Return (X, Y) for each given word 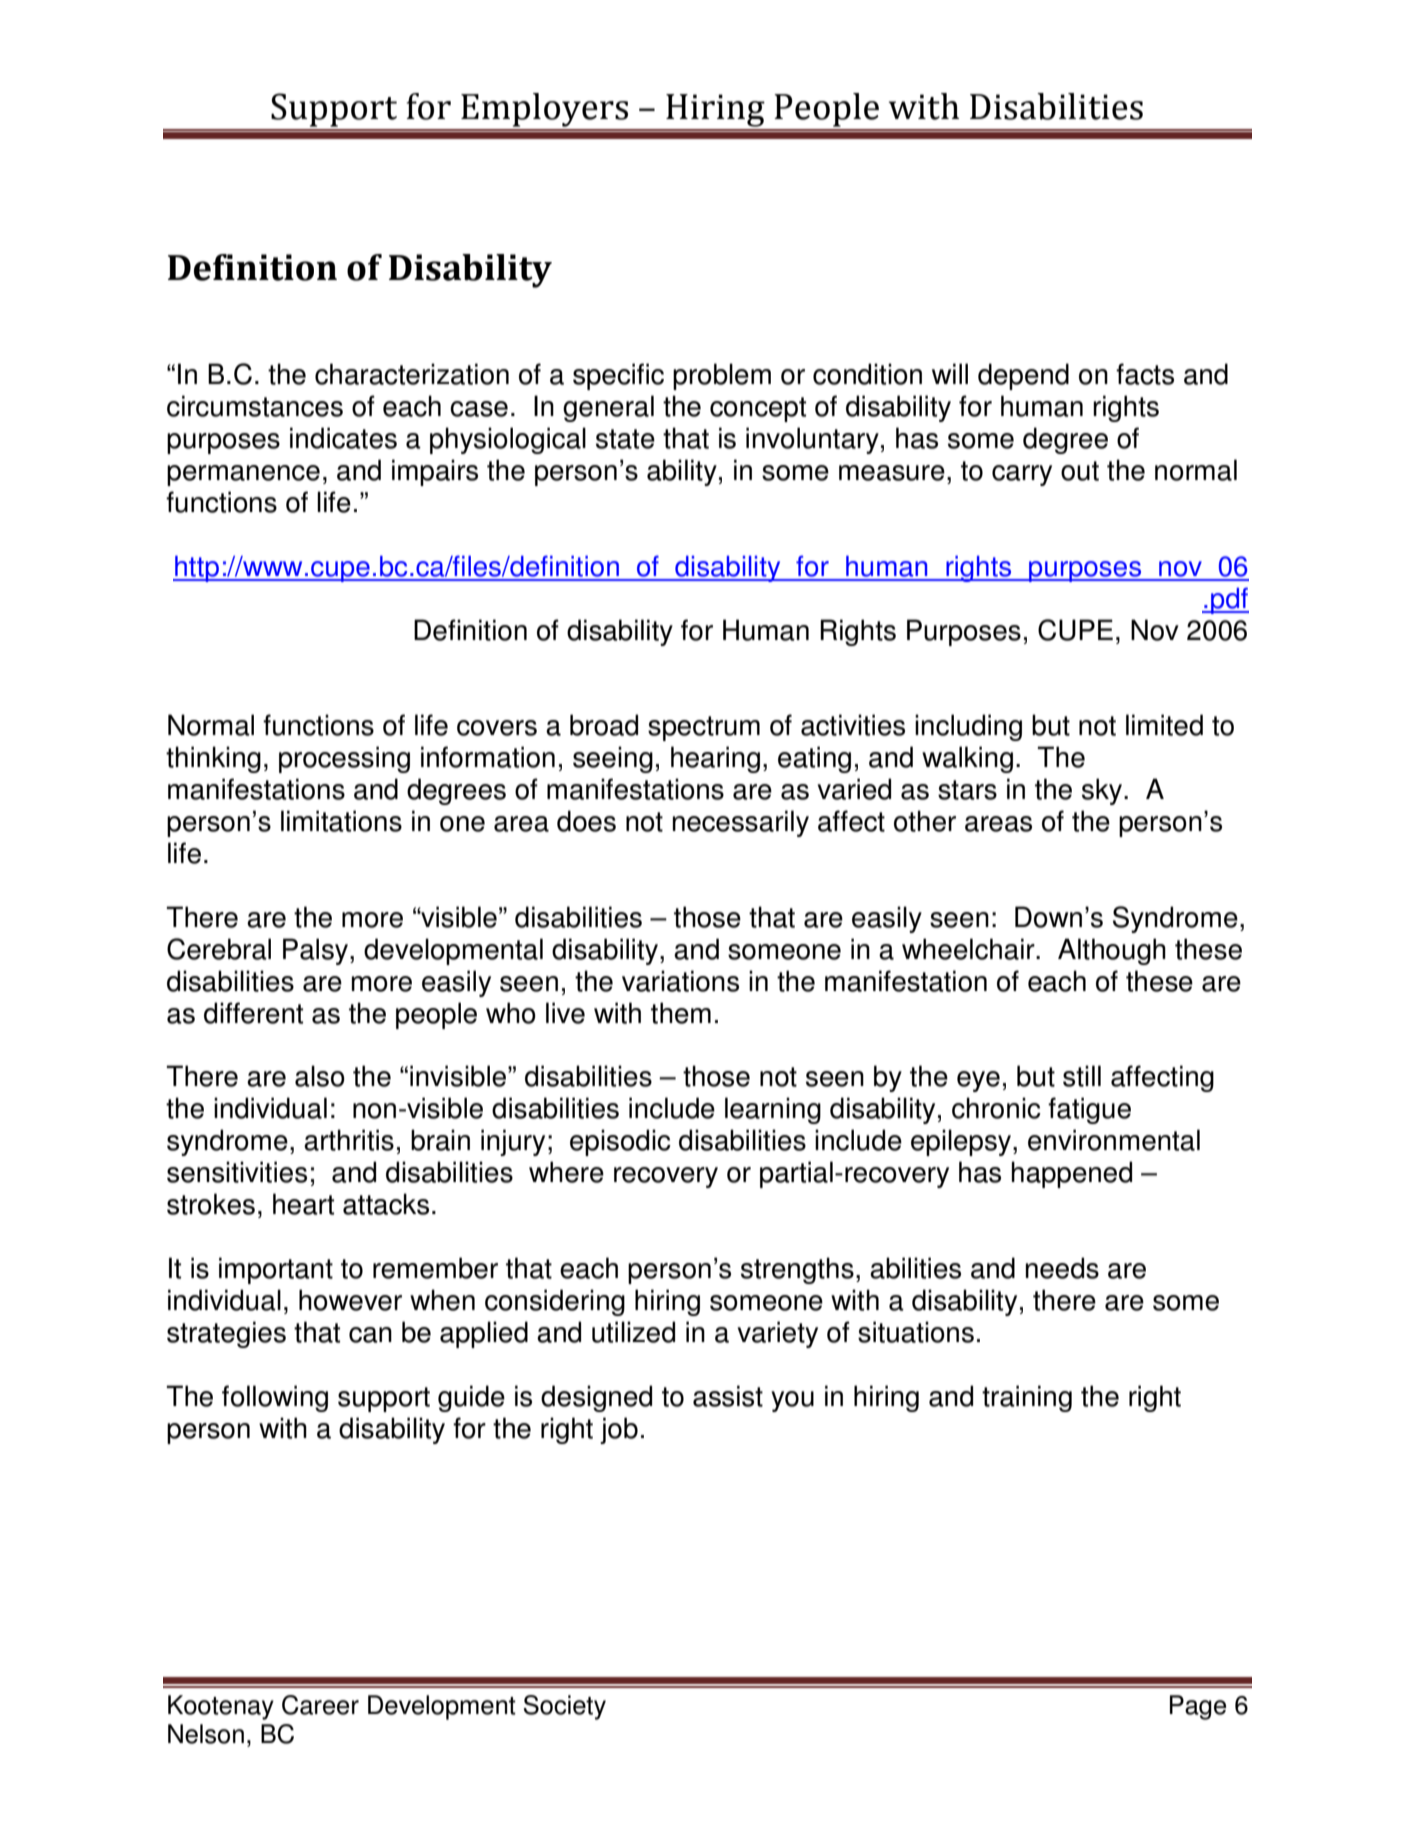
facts (1145, 374)
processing (344, 759)
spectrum (704, 728)
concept (758, 409)
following (275, 1398)
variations (680, 981)
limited (1164, 725)
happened (1072, 1174)
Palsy (317, 951)
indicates (343, 438)
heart (303, 1204)
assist (728, 1396)
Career (320, 1705)
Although (1112, 951)
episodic (620, 1142)
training (1027, 1398)
